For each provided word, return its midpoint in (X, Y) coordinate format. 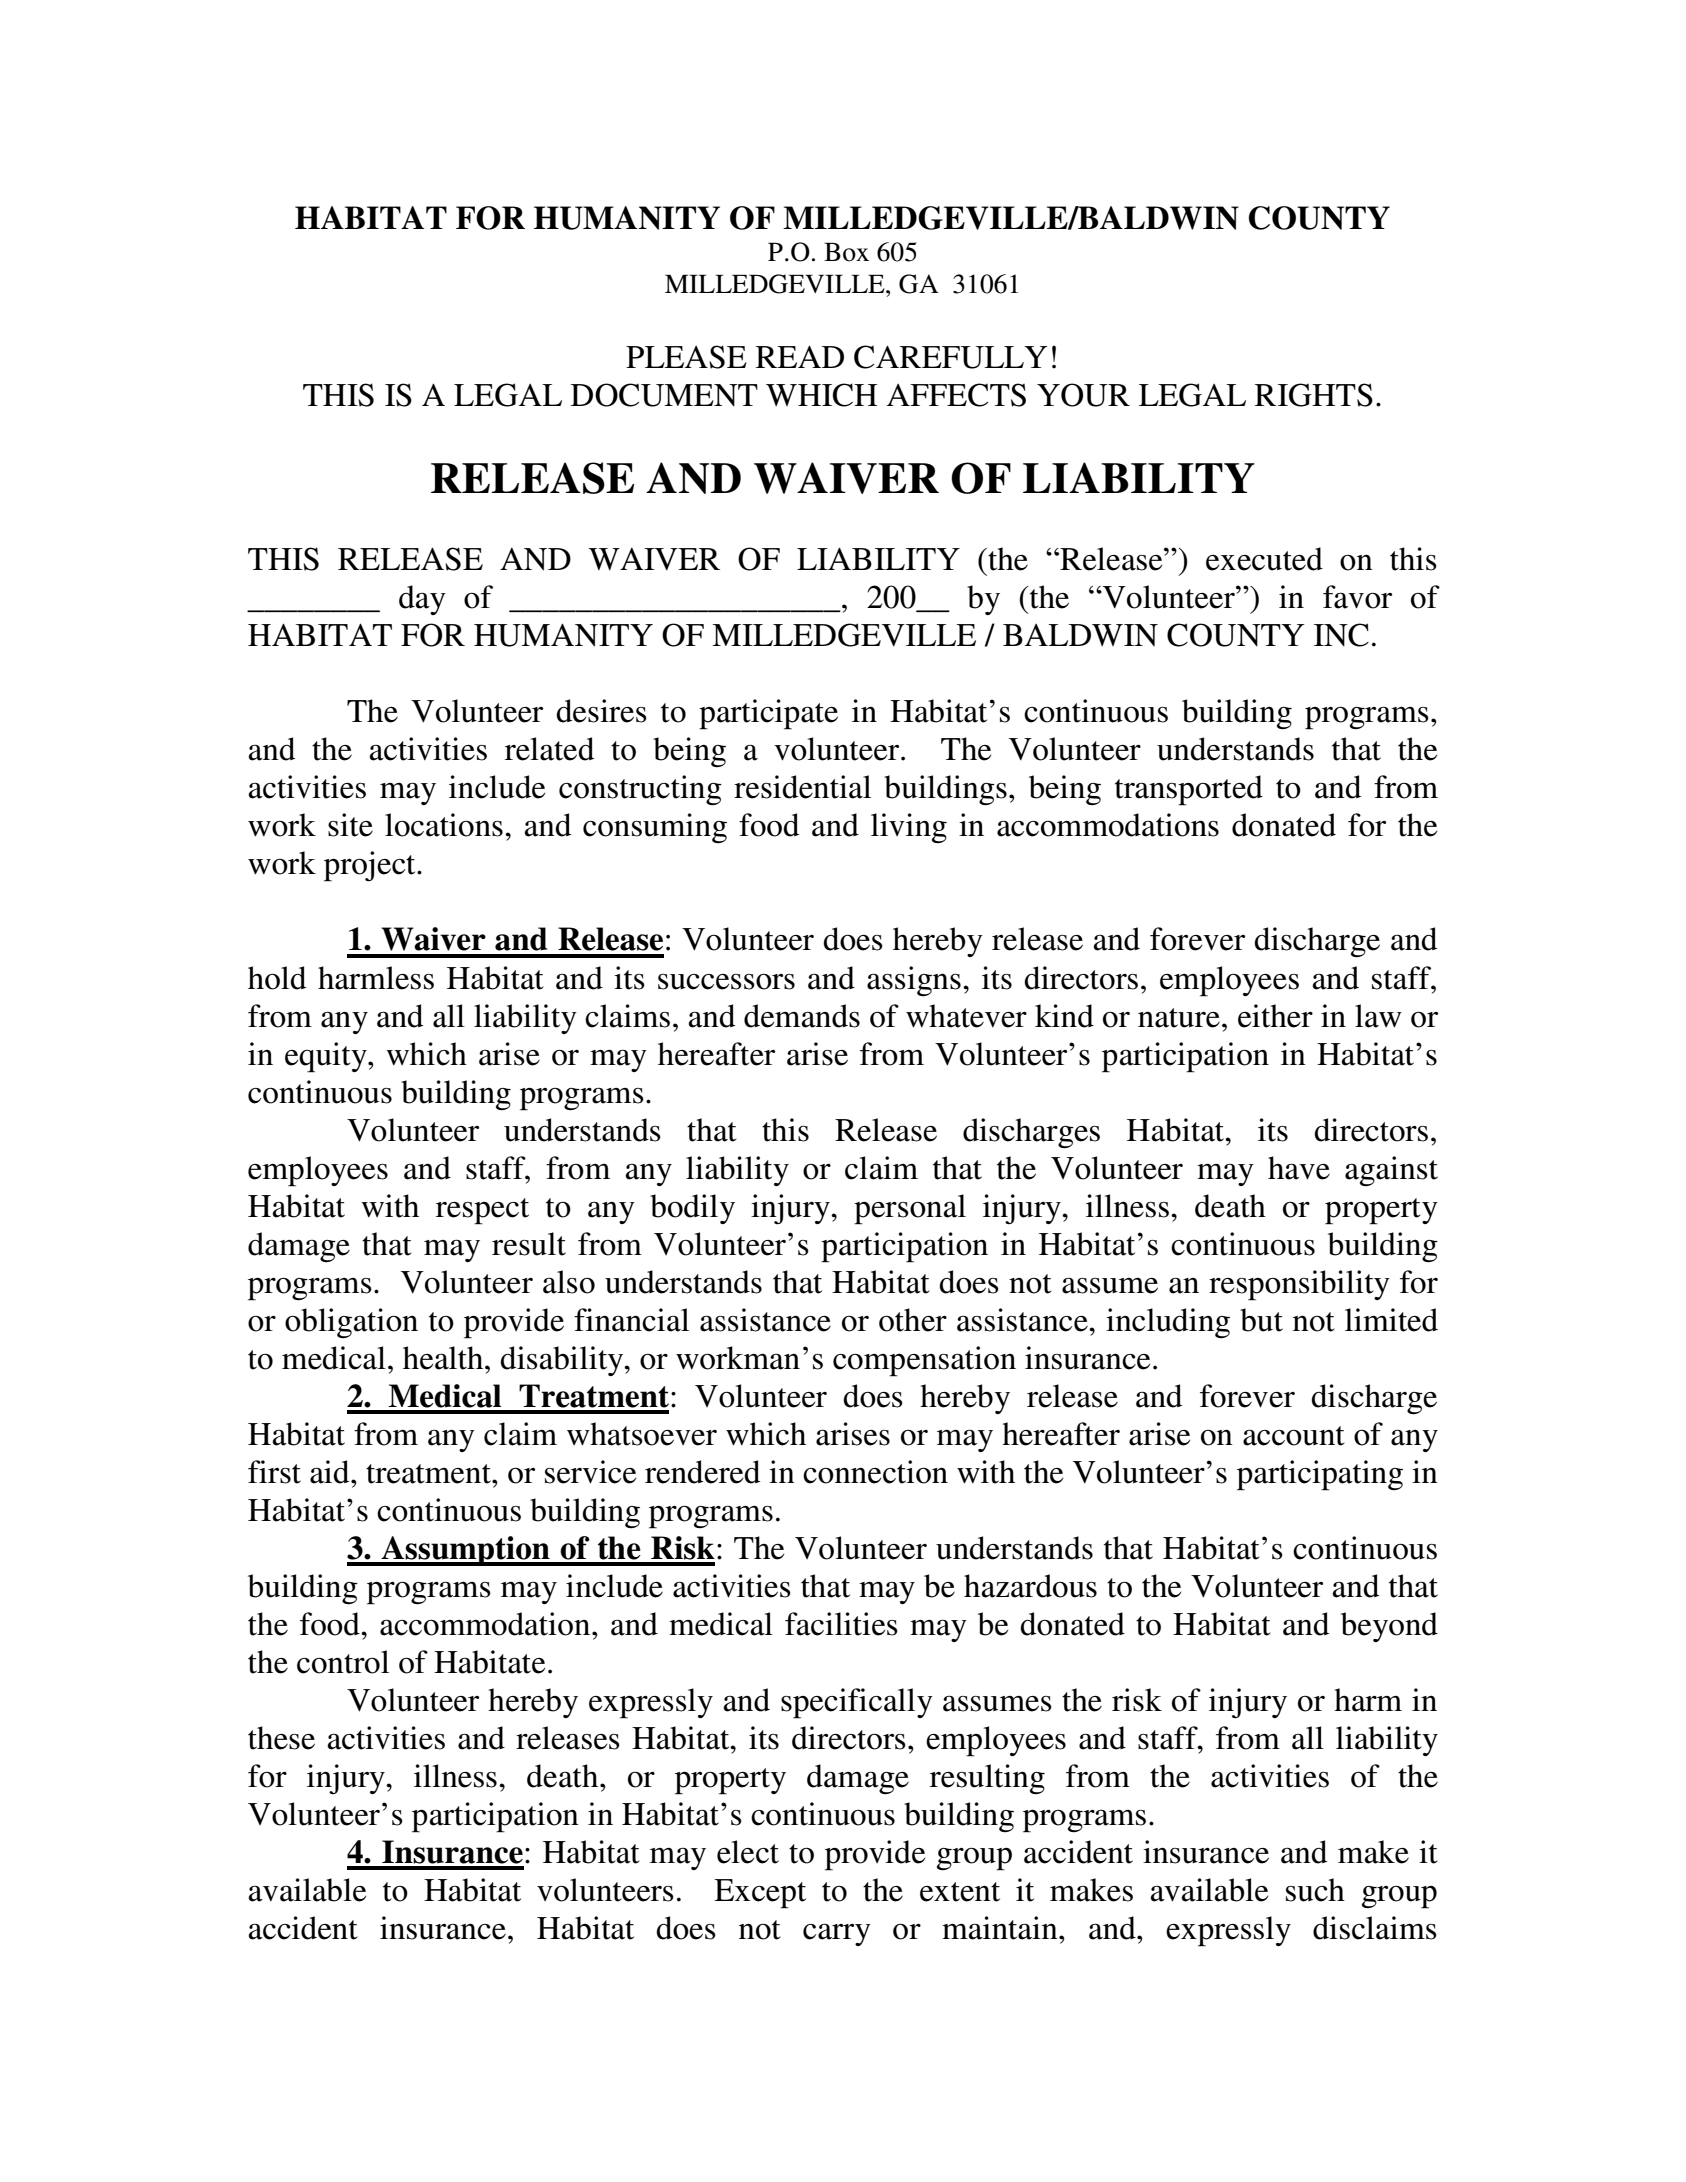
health (444, 1358)
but (1261, 1320)
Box (846, 252)
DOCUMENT (664, 395)
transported (1189, 790)
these (281, 1738)
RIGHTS (1314, 395)
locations (444, 825)
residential (802, 787)
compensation (924, 1361)
